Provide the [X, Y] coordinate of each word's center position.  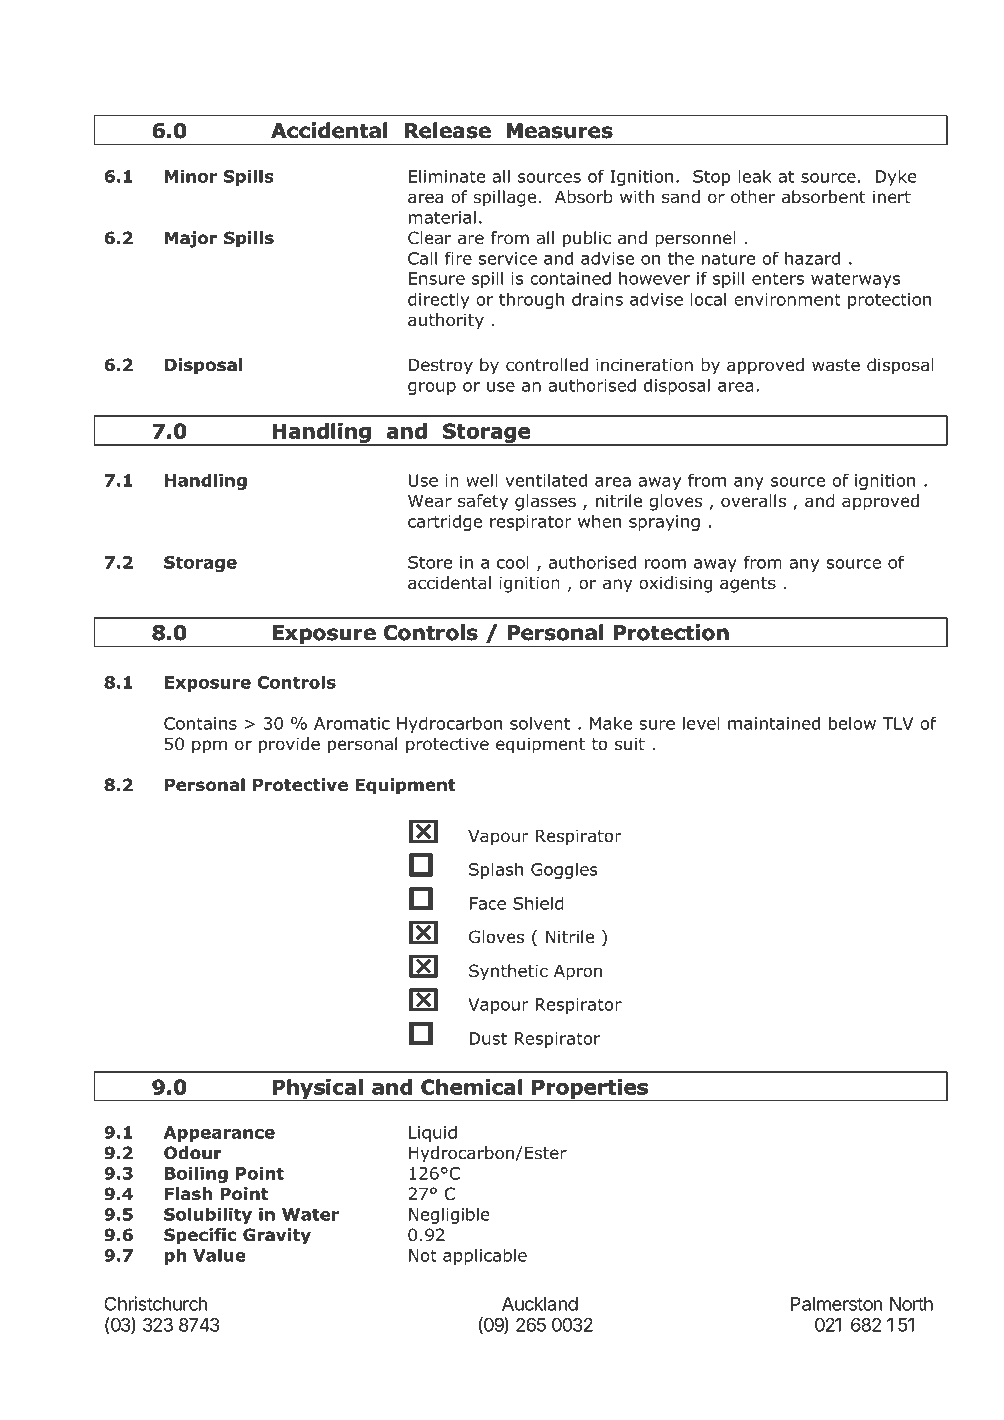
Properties [590, 1090]
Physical [318, 1090]
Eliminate [447, 176]
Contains [200, 723]
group [432, 388]
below [852, 723]
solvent [540, 723]
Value [219, 1255]
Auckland [540, 1304]
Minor [191, 176]
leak [755, 176]
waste [836, 365]
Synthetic [508, 972]
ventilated [546, 480]
